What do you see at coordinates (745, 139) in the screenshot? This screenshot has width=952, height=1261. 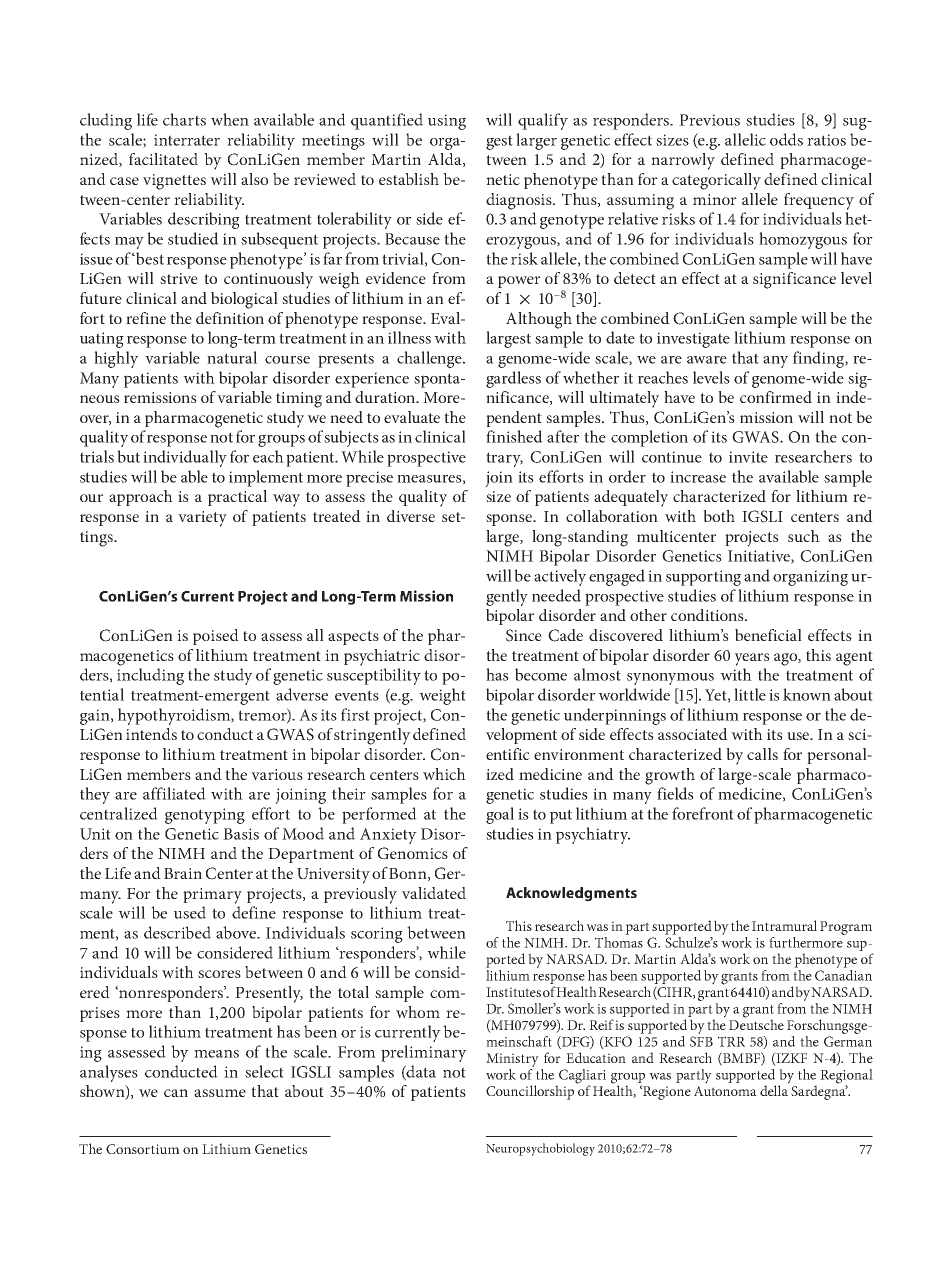 I see `allelic` at bounding box center [745, 139].
